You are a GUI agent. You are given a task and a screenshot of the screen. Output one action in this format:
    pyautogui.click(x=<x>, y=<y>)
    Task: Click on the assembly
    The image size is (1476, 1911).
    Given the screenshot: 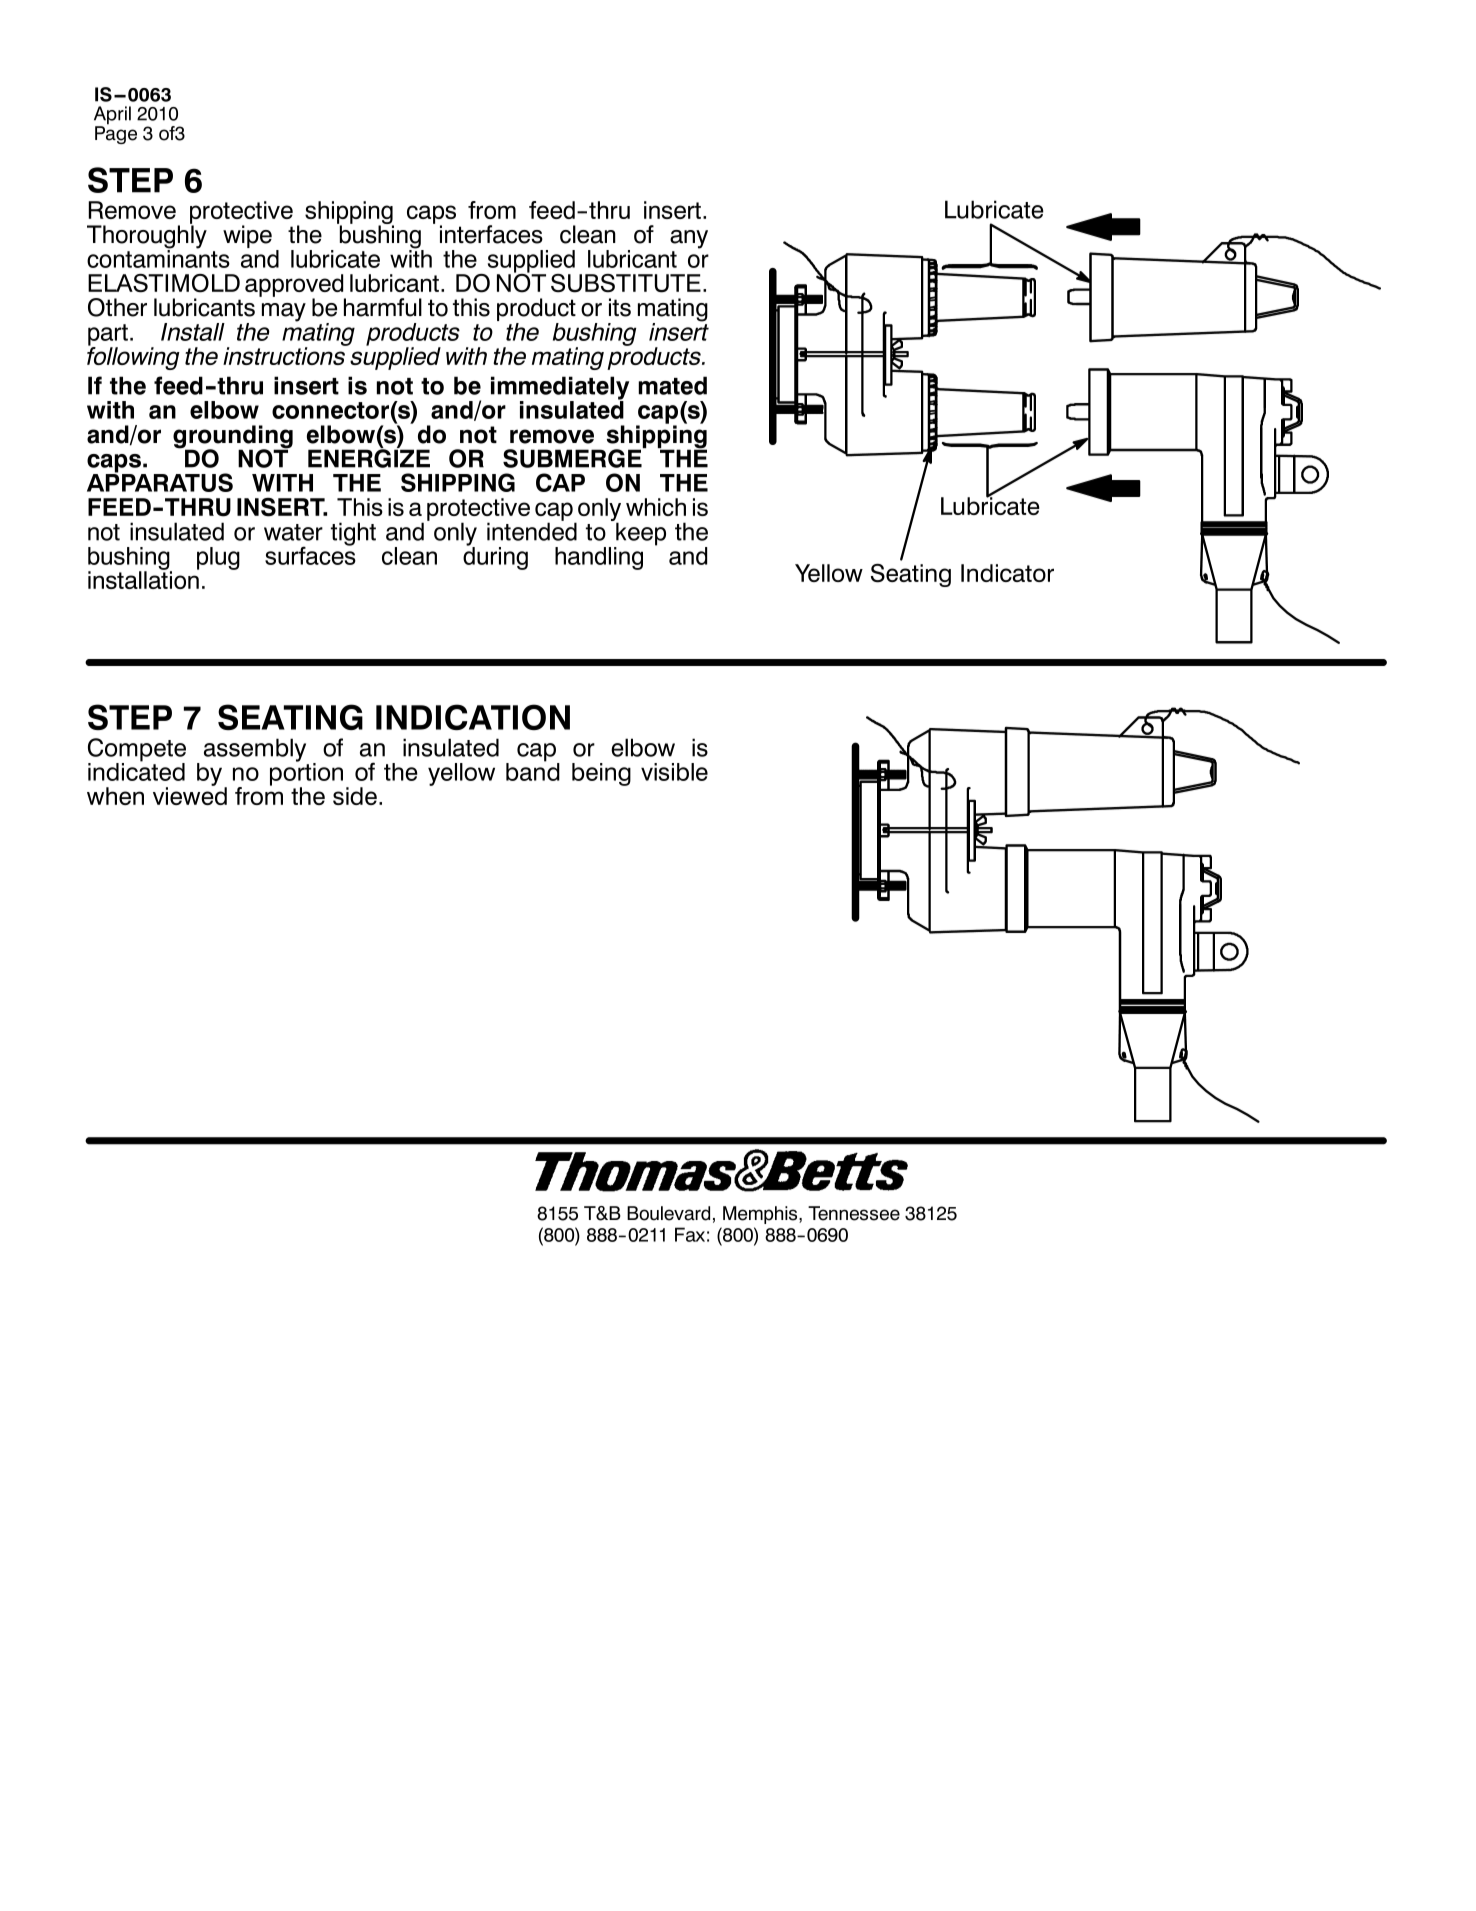 What is the action you would take?
    pyautogui.click(x=255, y=750)
